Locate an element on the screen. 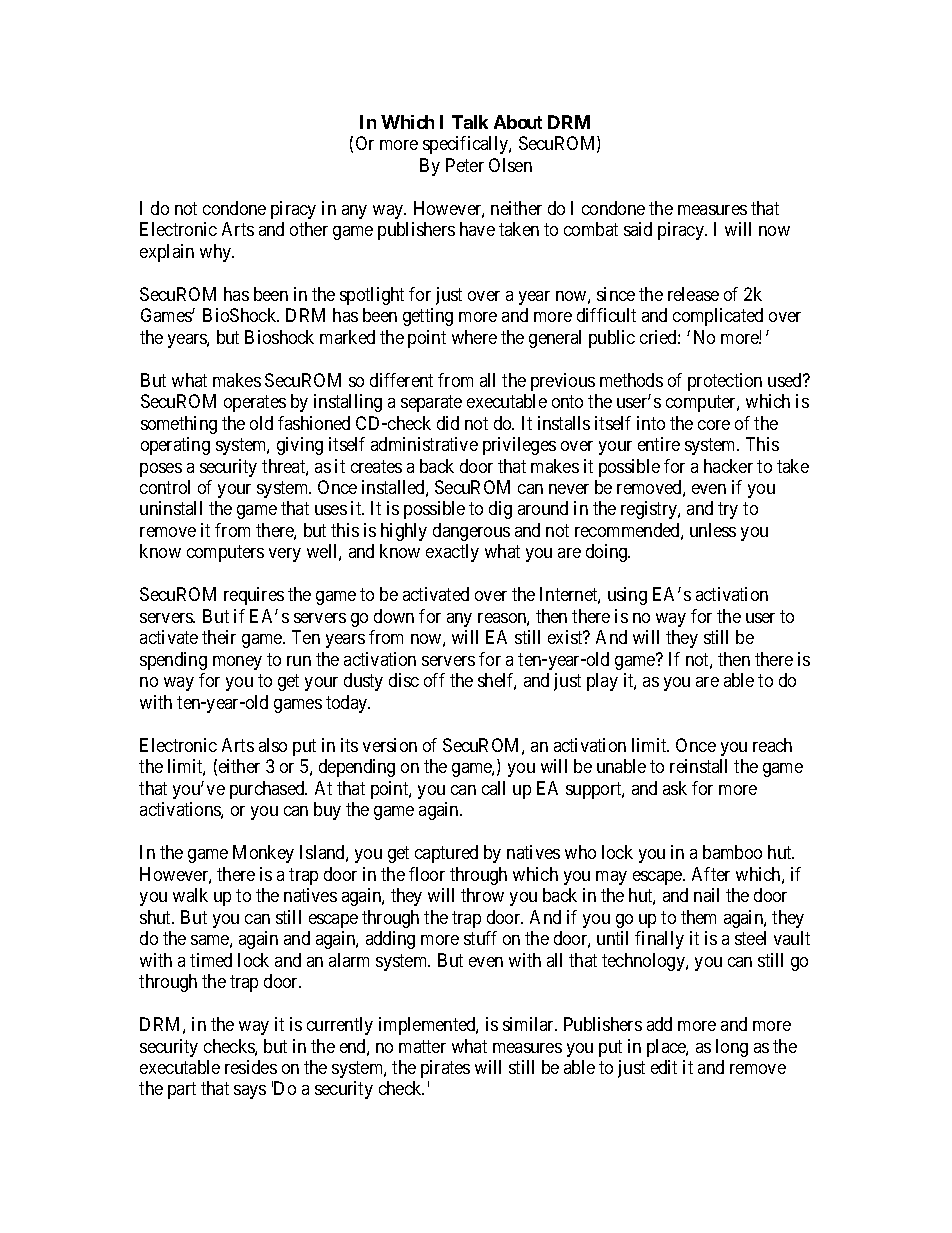 The height and width of the screenshot is (1233, 952). other is located at coordinates (309, 229).
